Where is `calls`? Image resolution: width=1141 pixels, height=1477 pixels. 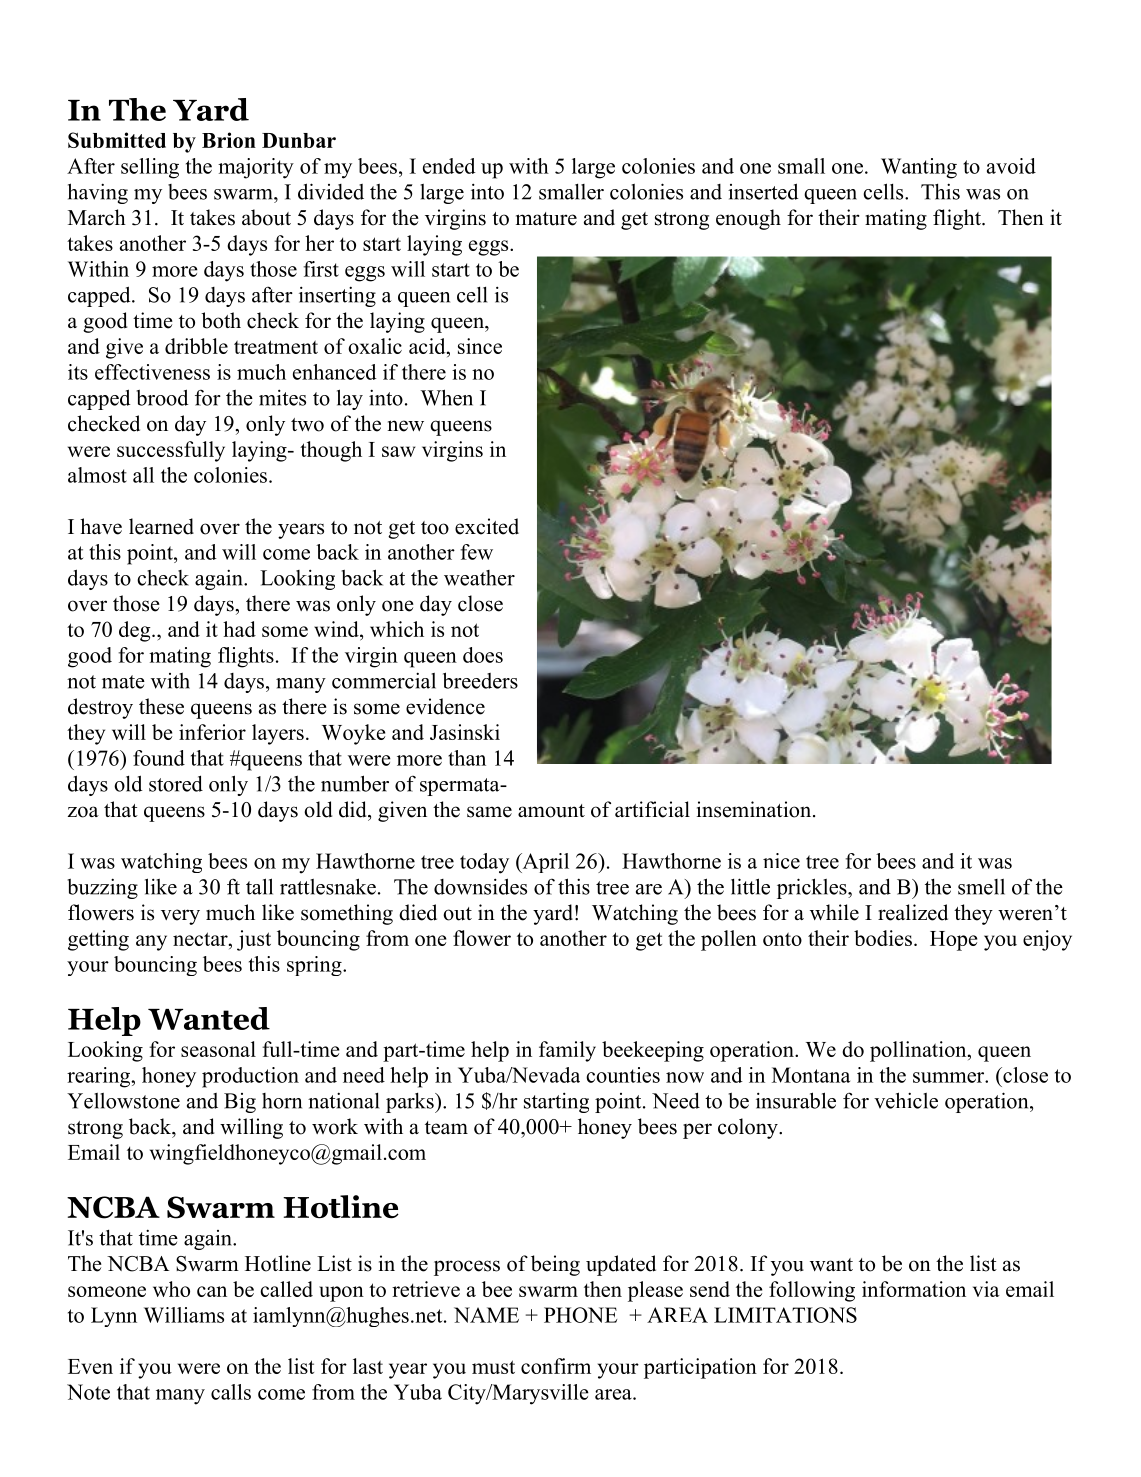
calls is located at coordinates (231, 1392).
